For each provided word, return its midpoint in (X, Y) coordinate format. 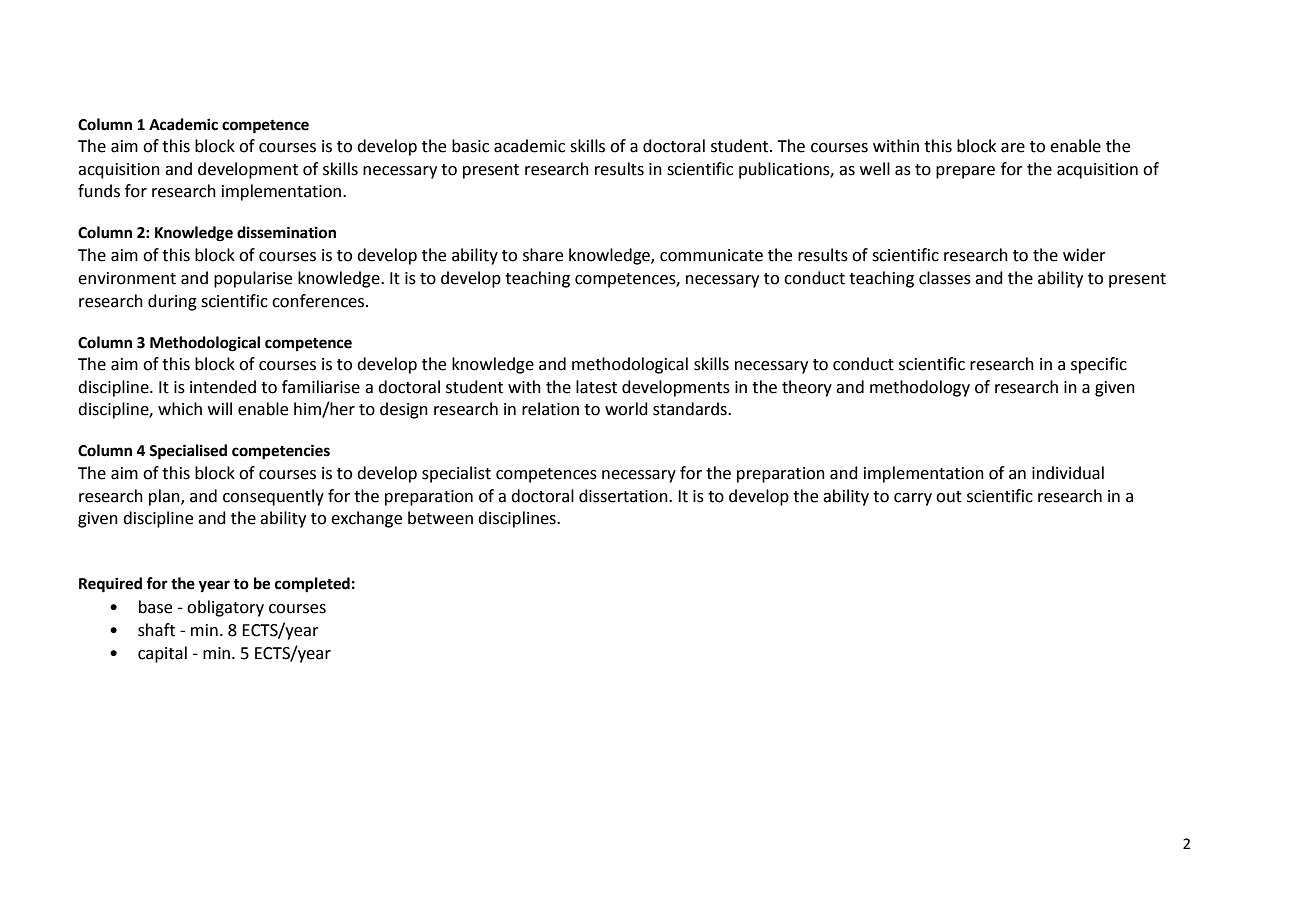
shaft (156, 630)
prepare (965, 172)
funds (99, 191)
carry (913, 499)
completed (312, 585)
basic (470, 146)
